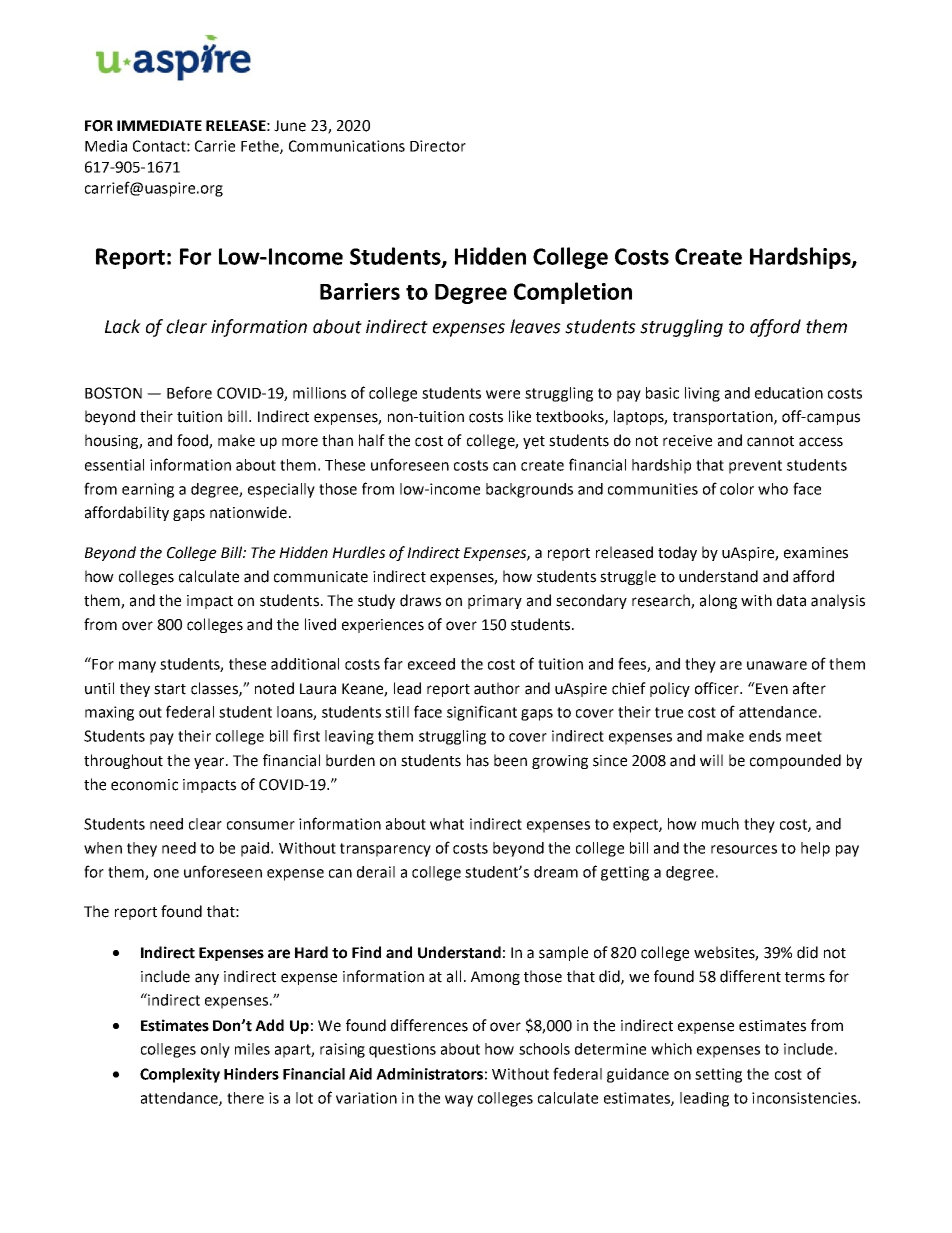 Image resolution: width=952 pixels, height=1233 pixels. Describe the element at coordinates (180, 1075) in the screenshot. I see `Complexity` at that location.
